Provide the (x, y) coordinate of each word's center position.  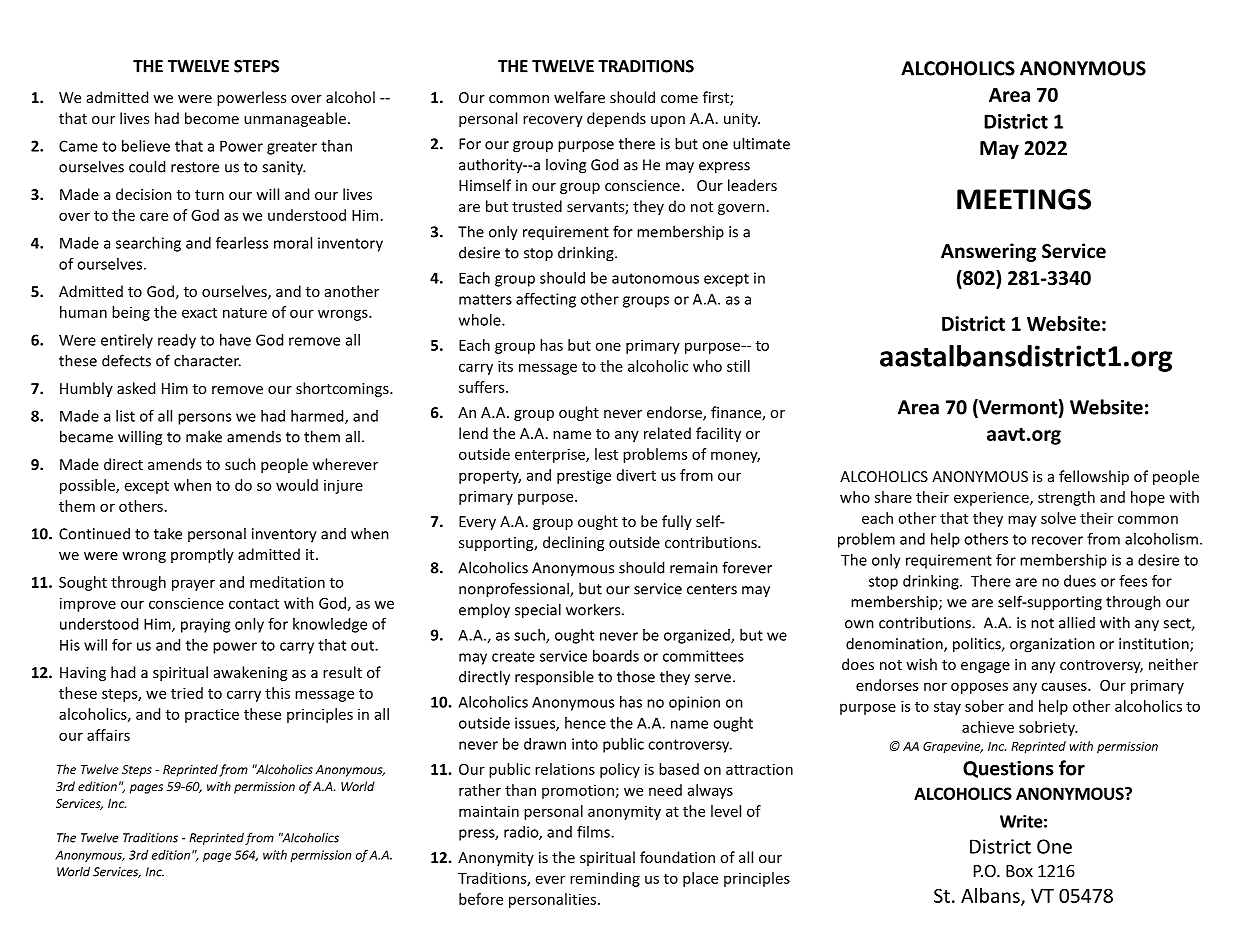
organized (698, 636)
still (738, 366)
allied (1077, 622)
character (207, 360)
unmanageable (295, 119)
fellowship (1094, 477)
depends (616, 119)
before (481, 899)
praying (205, 625)
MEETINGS (1024, 199)
